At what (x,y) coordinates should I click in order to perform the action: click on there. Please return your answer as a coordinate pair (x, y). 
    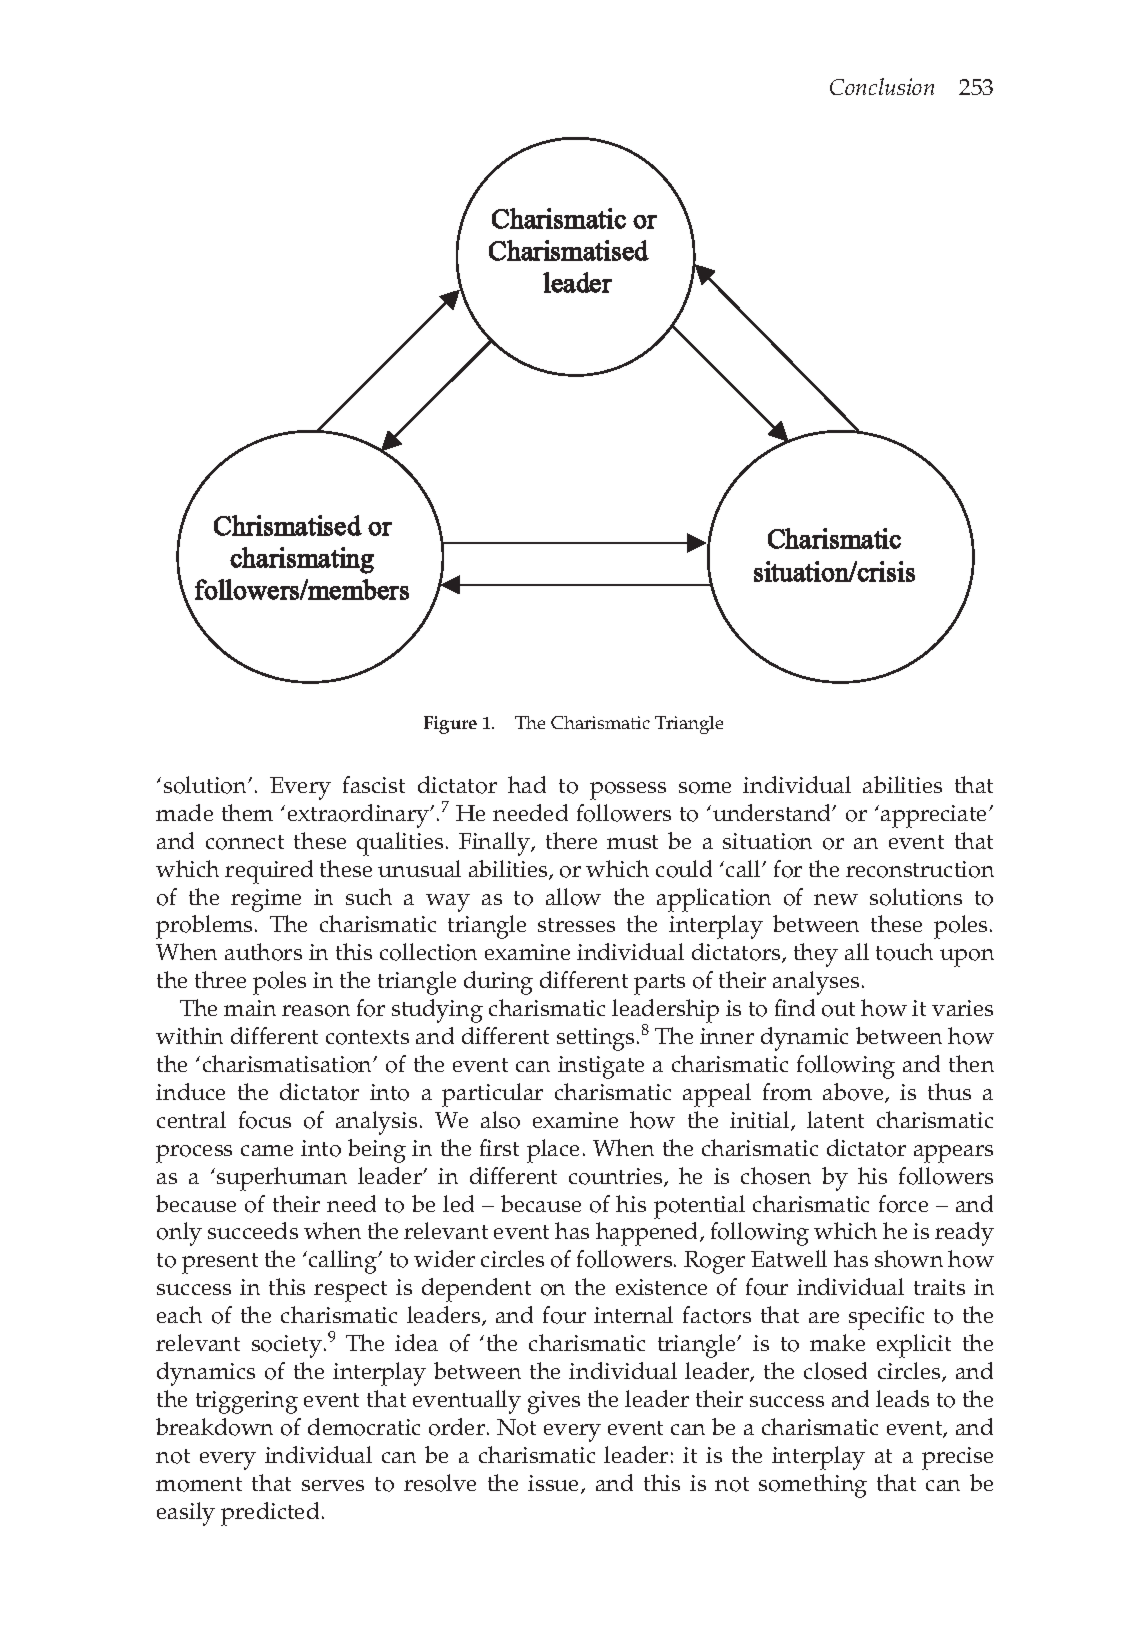
    Looking at the image, I should click on (571, 840).
